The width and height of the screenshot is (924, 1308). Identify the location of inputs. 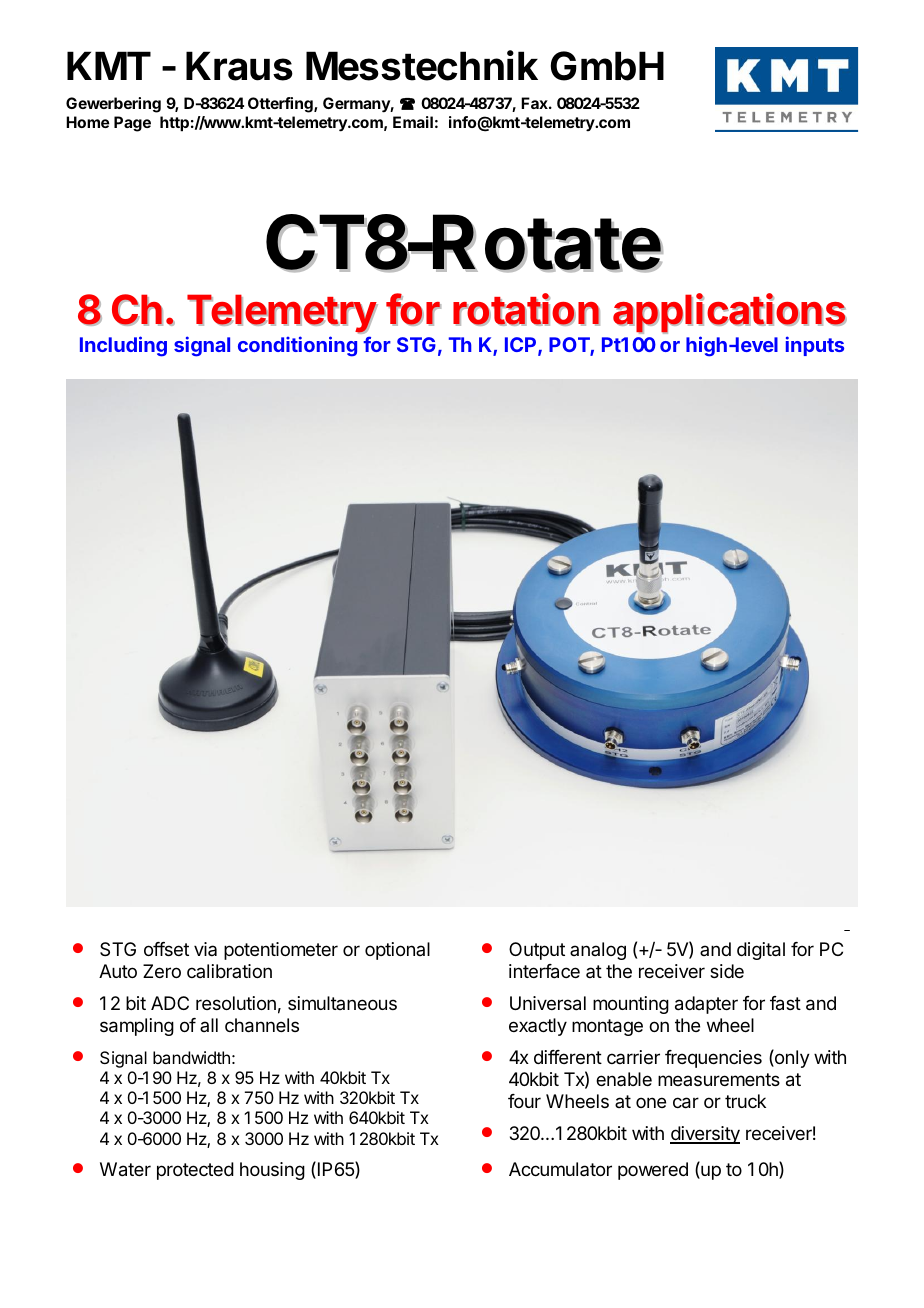
(815, 346).
